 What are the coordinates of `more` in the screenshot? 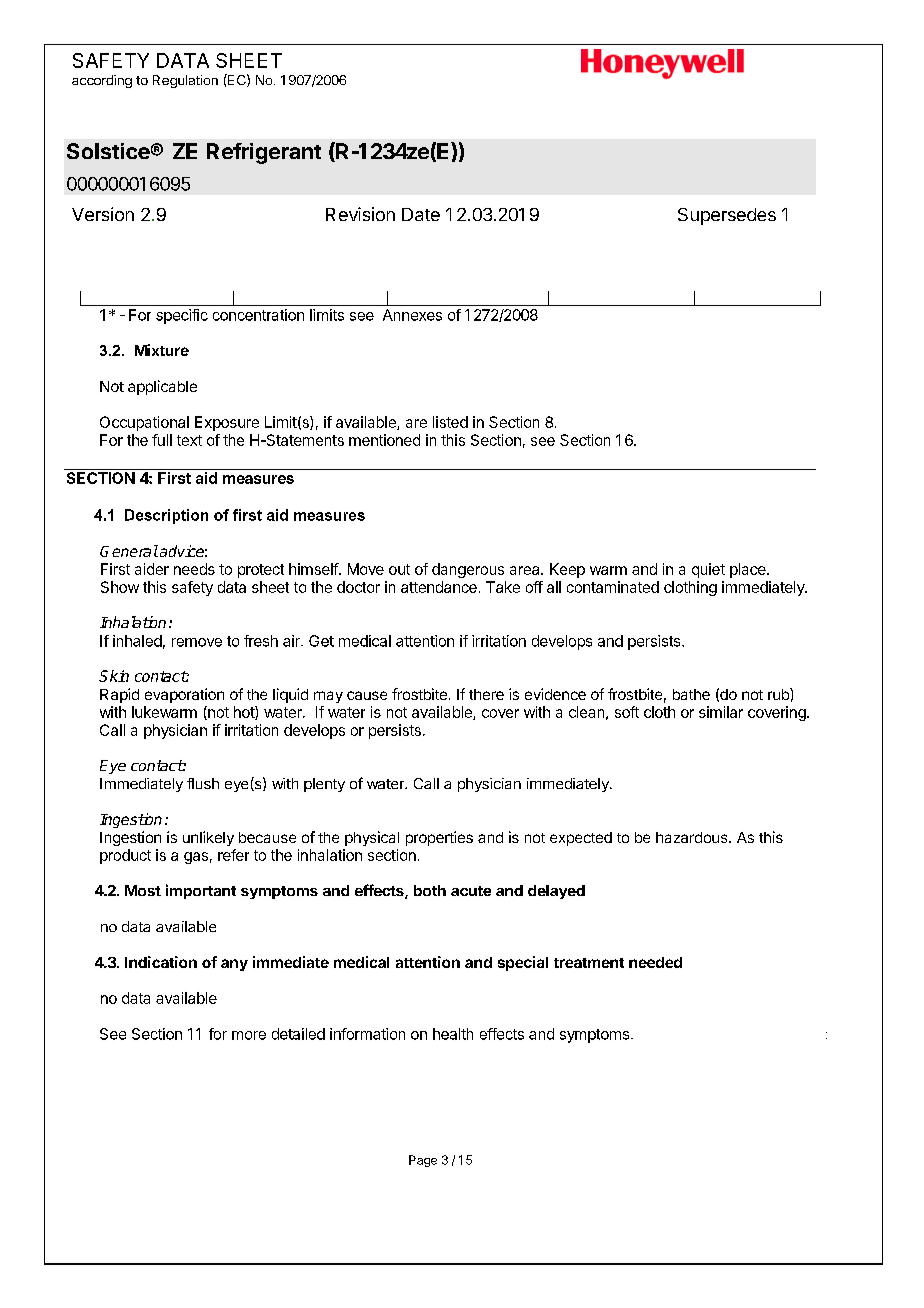 It's located at (249, 1035).
